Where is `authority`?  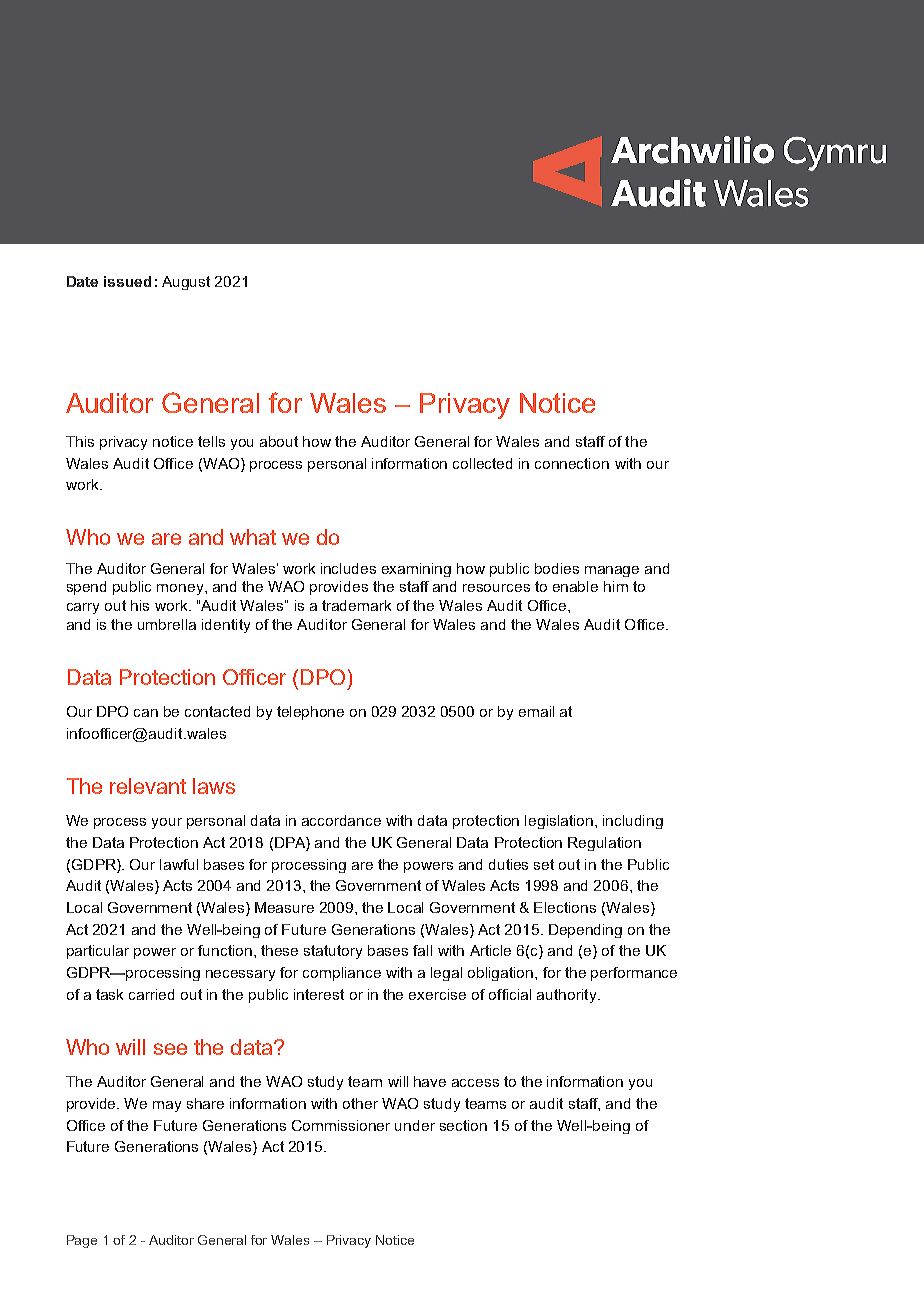
authority is located at coordinates (568, 996).
